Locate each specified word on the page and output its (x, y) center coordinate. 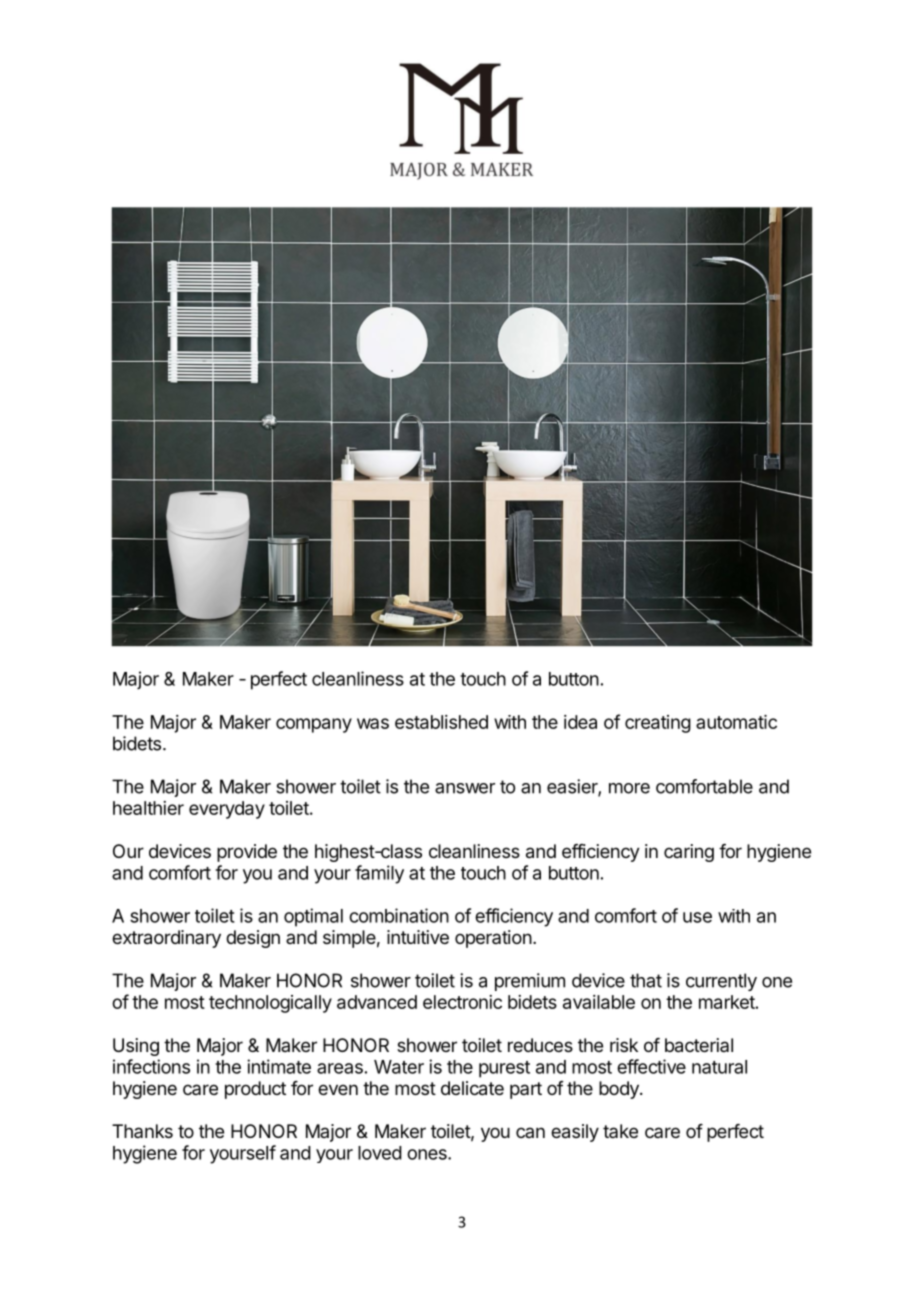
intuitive (418, 937)
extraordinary (166, 939)
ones (428, 1154)
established (441, 722)
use (697, 917)
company (314, 725)
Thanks (142, 1131)
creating (658, 724)
